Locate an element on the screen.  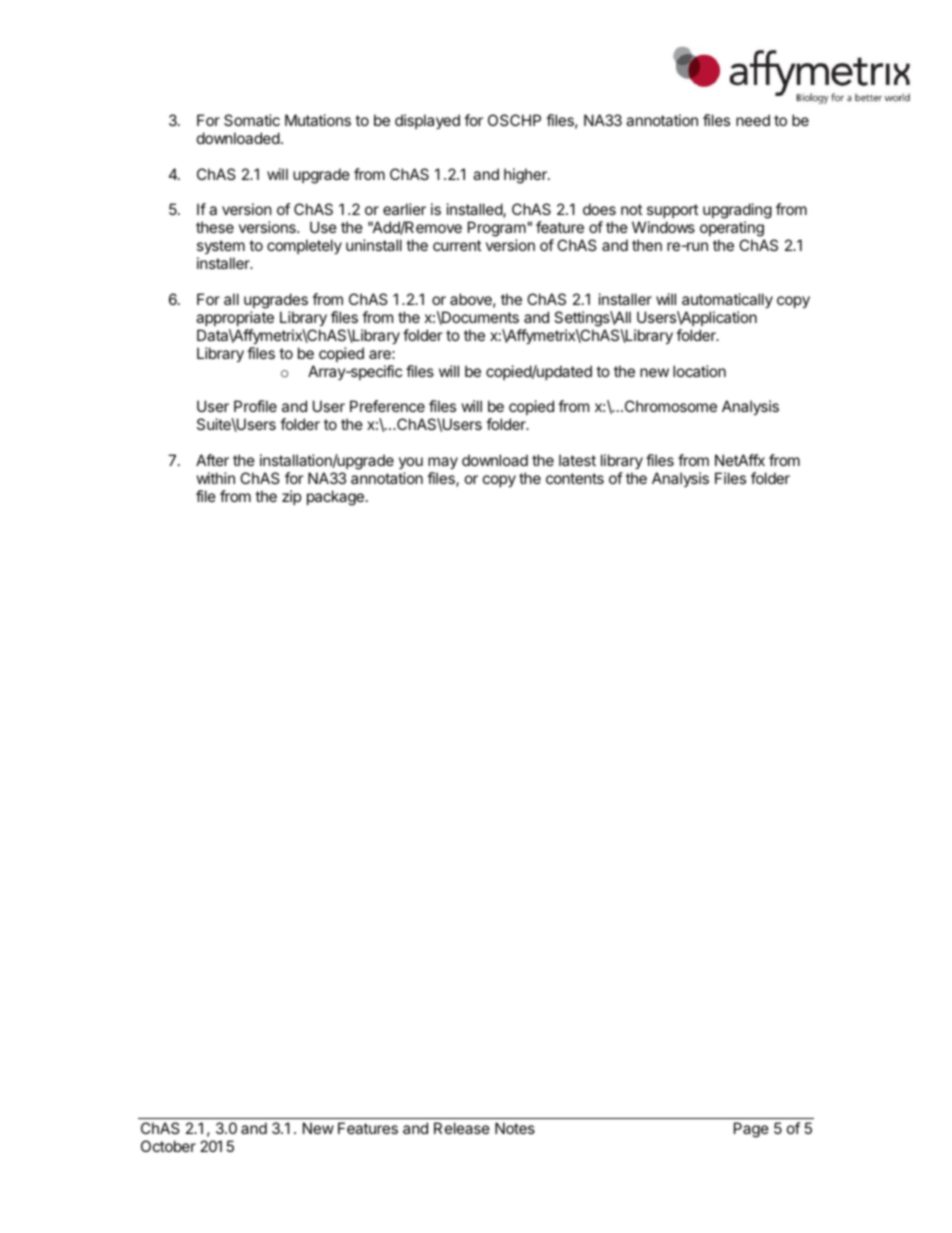
support is located at coordinates (671, 213).
